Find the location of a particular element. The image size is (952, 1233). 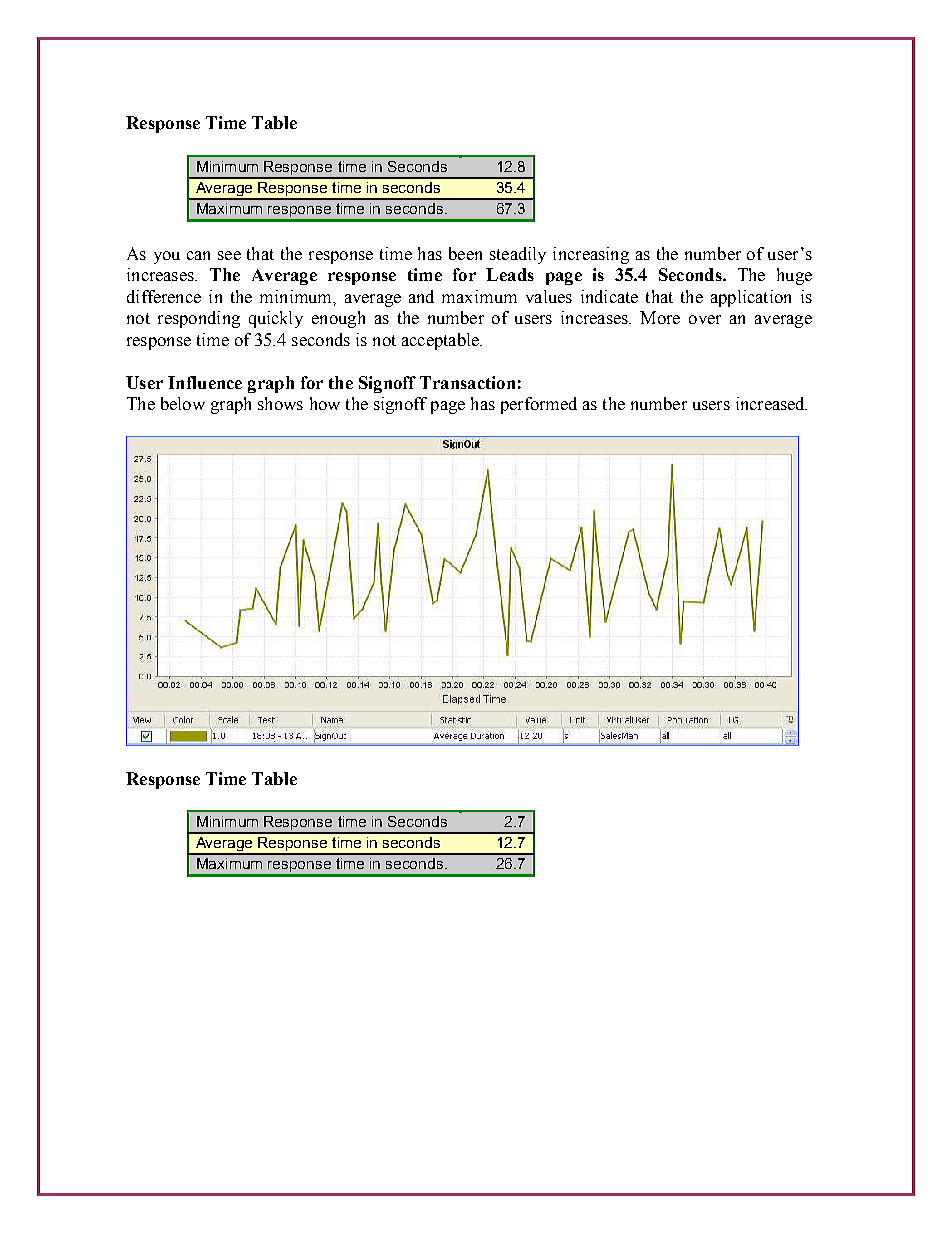

below is located at coordinates (183, 403).
